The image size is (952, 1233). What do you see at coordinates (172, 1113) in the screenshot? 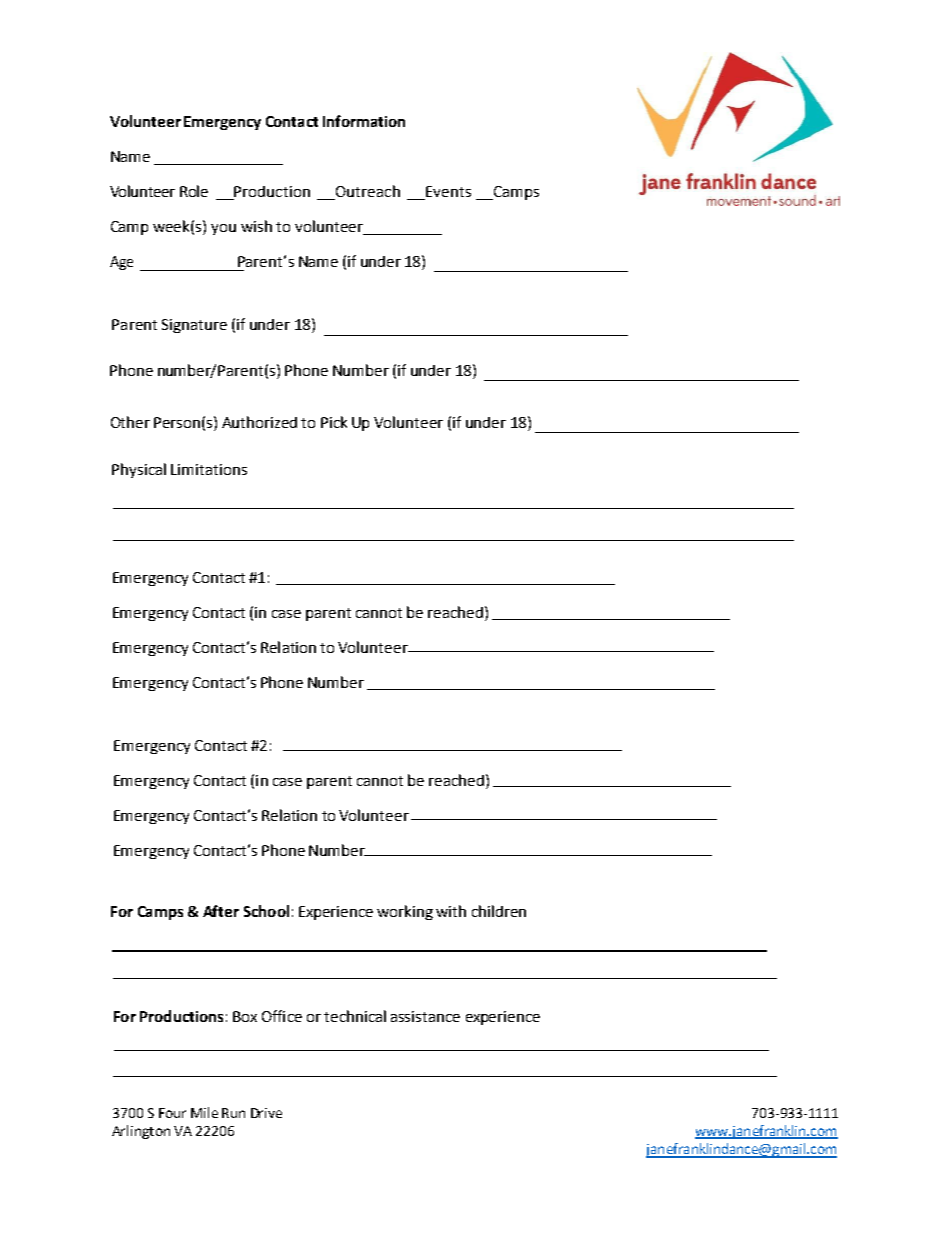
I see `Four` at bounding box center [172, 1113].
